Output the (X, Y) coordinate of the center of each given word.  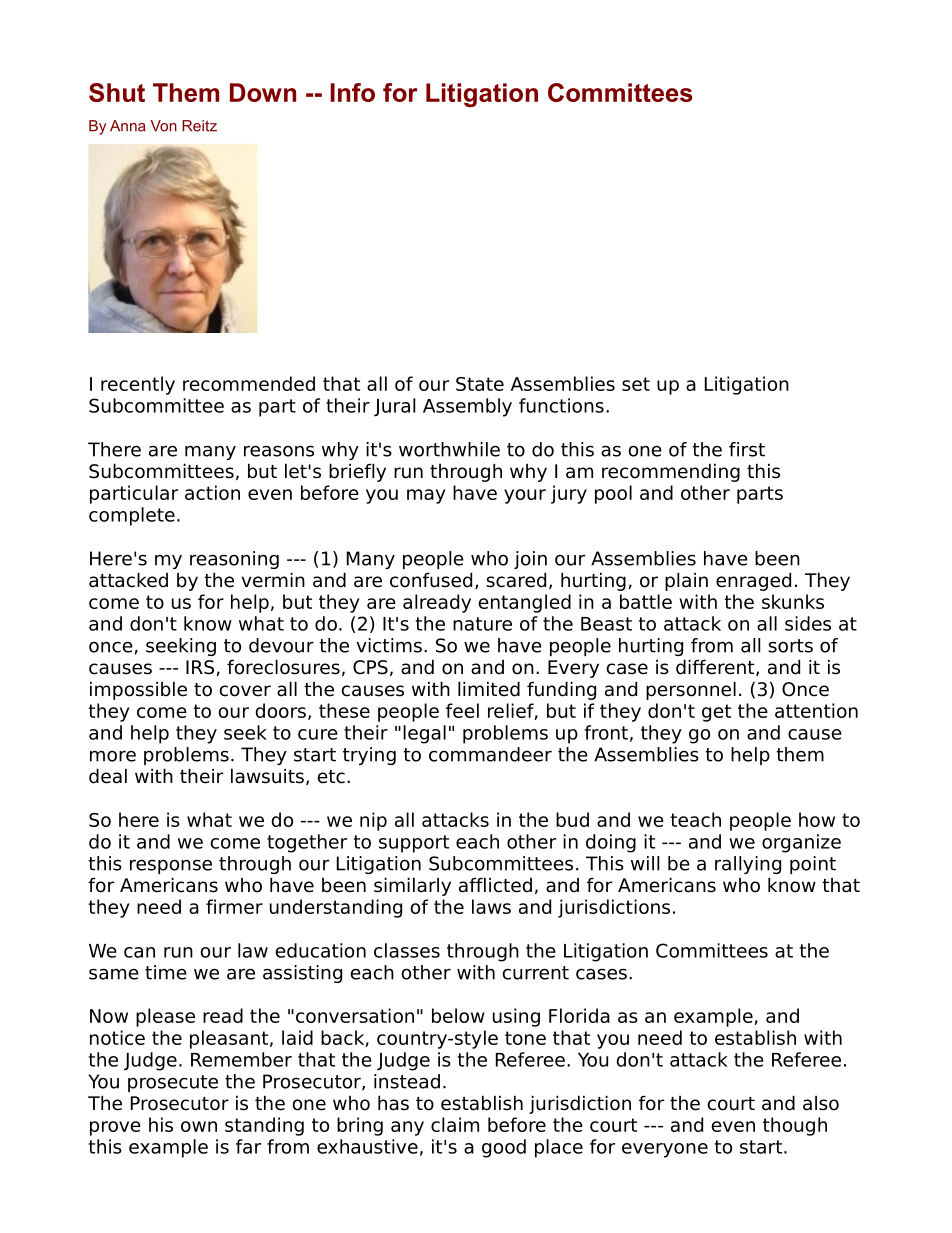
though (795, 1126)
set (636, 384)
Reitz (199, 126)
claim (455, 1124)
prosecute (173, 1083)
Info (352, 92)
